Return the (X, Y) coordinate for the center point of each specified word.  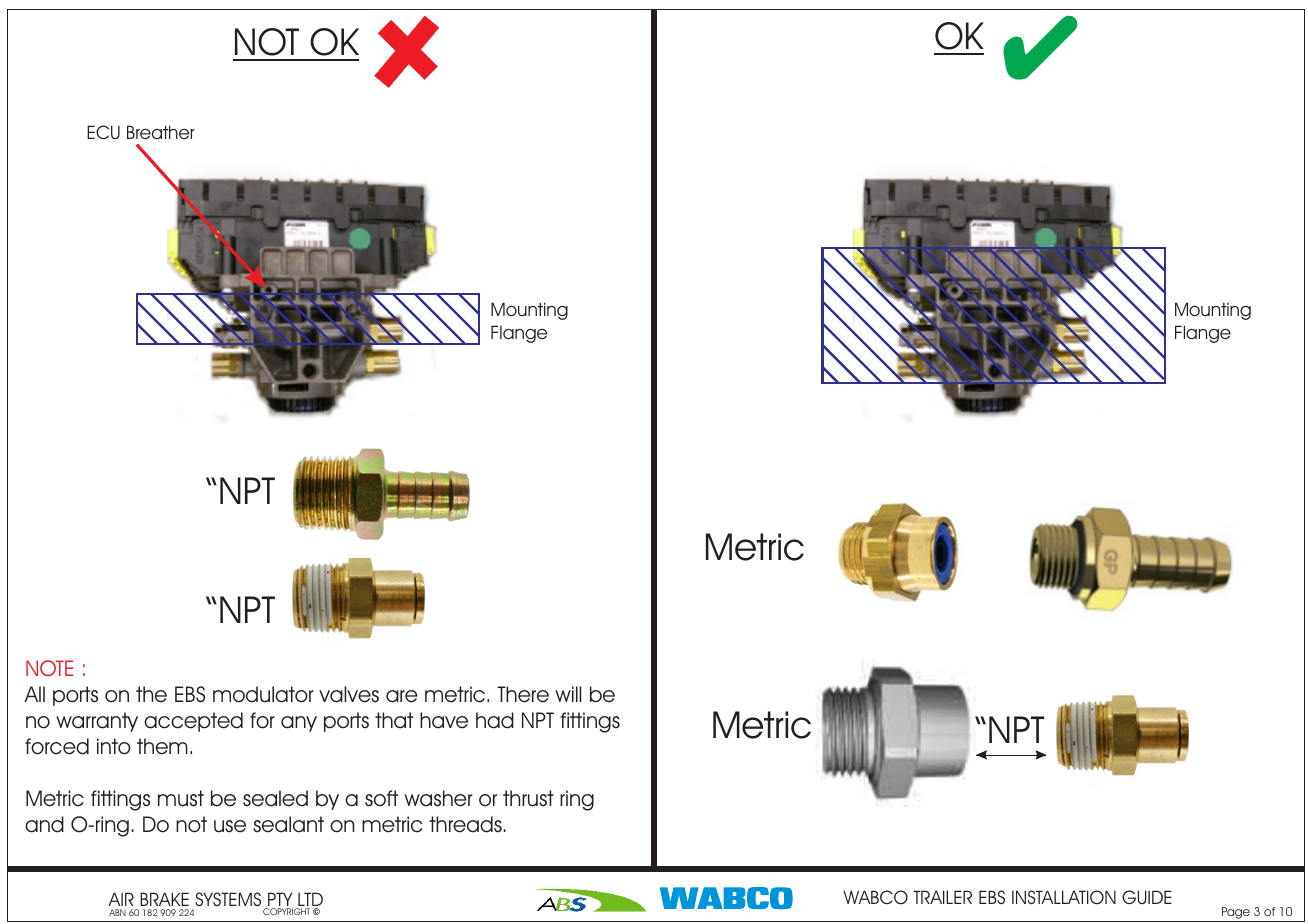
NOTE (49, 668)
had (495, 720)
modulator (263, 694)
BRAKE (164, 899)
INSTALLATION (1064, 897)
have (444, 720)
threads (465, 824)
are (402, 696)
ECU (103, 132)
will (568, 694)
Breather (161, 132)
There (523, 694)
